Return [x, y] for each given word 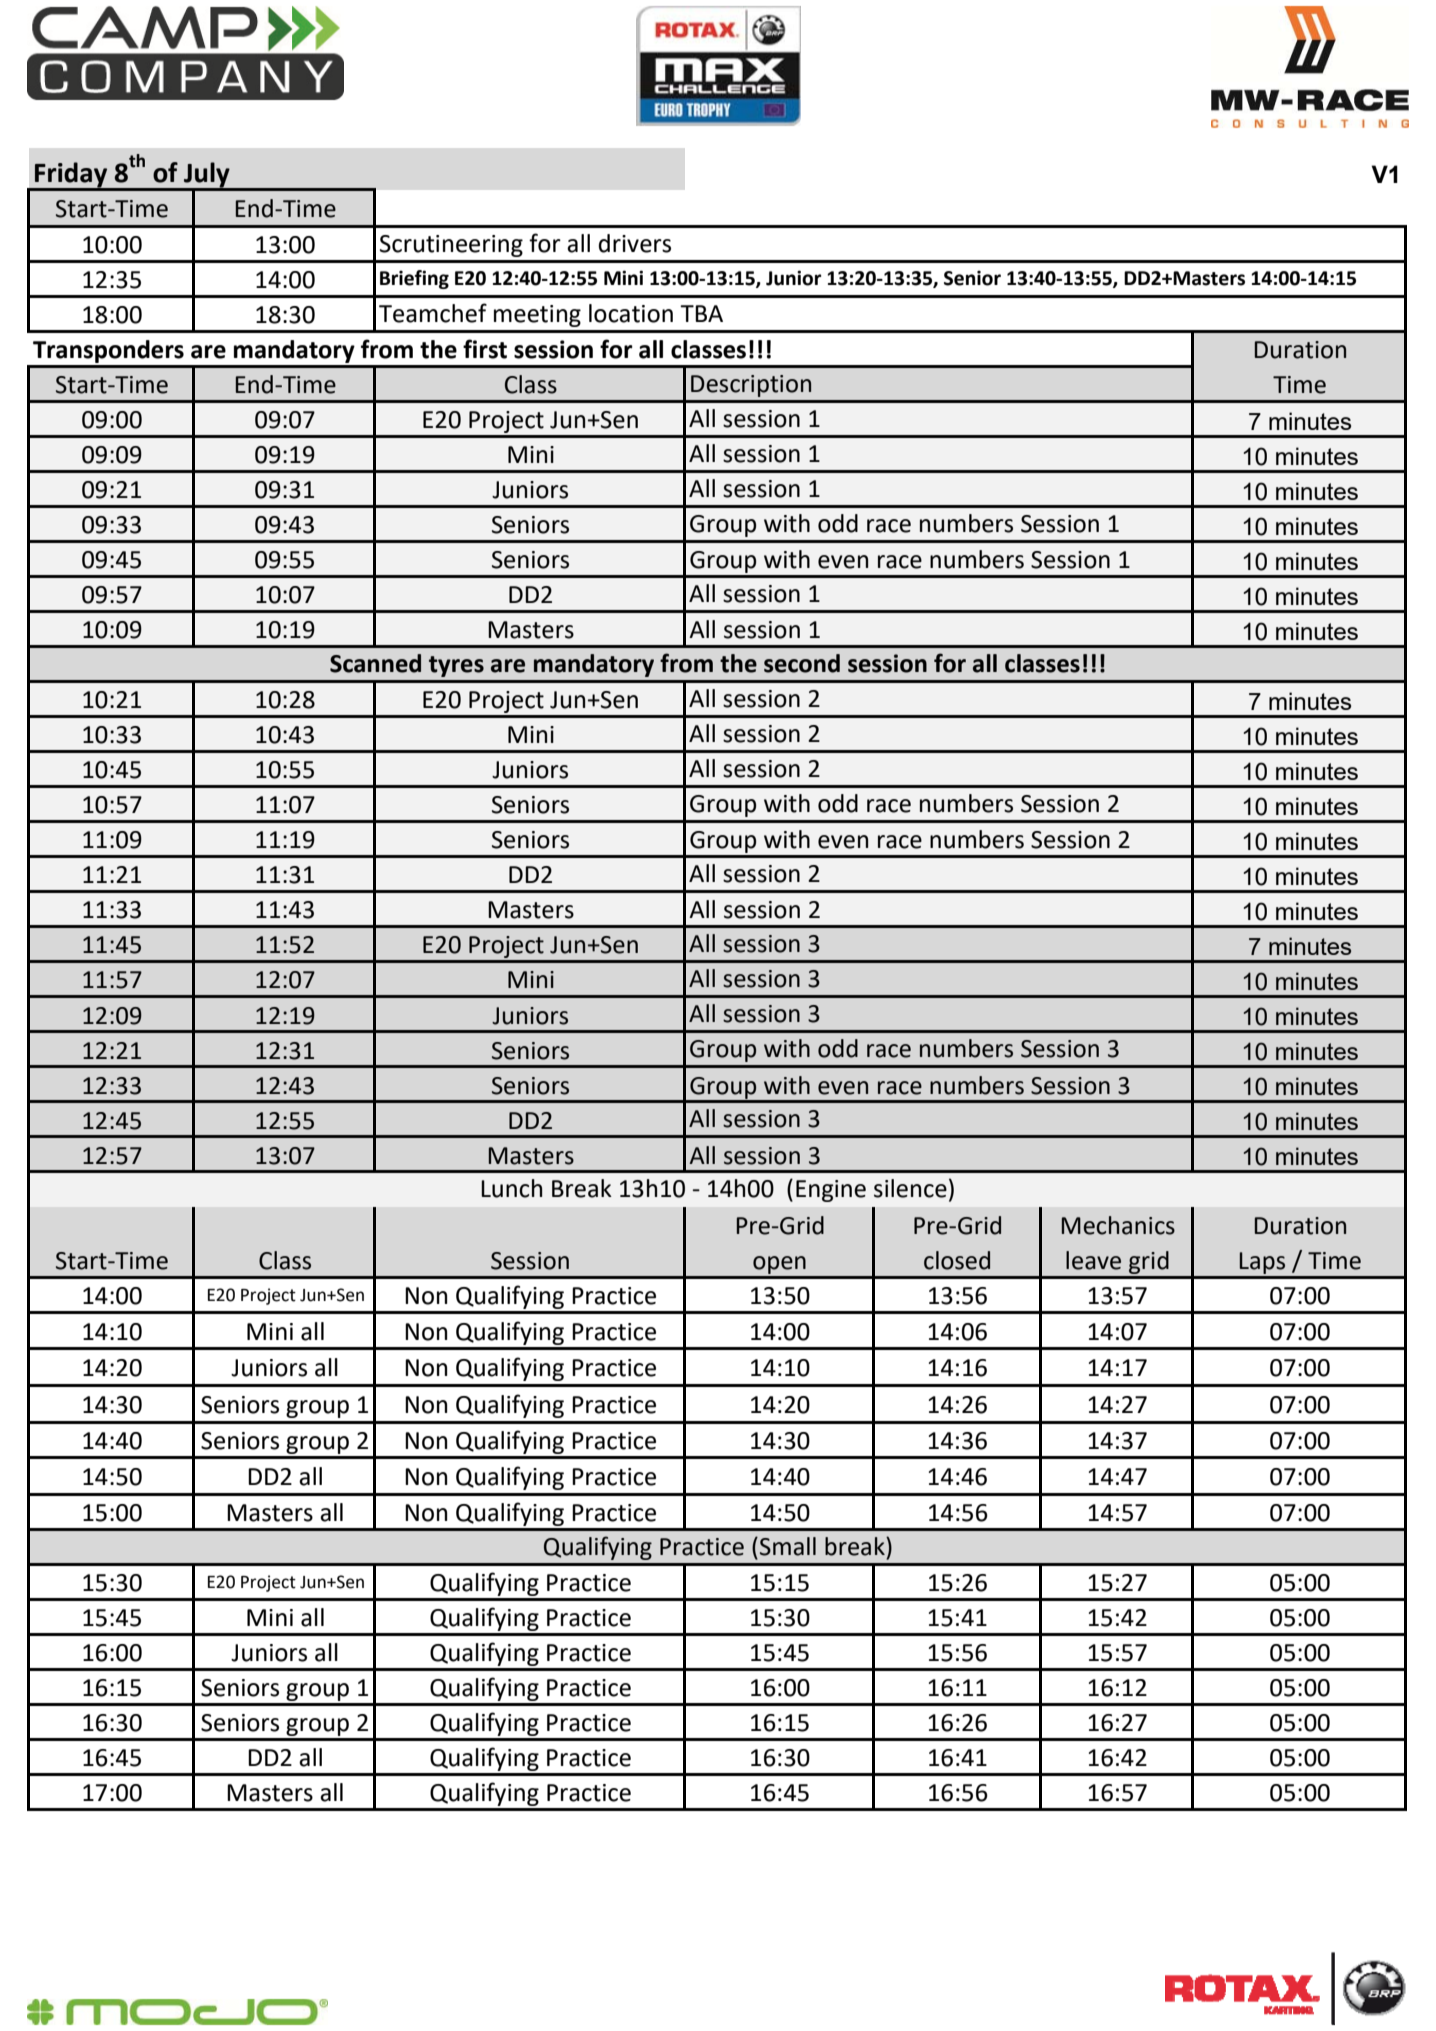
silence [910, 1188]
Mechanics [1118, 1225]
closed [957, 1260]
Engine [831, 1191]
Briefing [414, 279]
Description [751, 386]
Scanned [375, 663]
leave [1093, 1260]
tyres [456, 666]
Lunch [511, 1188]
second [802, 663]
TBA [701, 313]
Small [788, 1546]
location [631, 313]
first [485, 349]
